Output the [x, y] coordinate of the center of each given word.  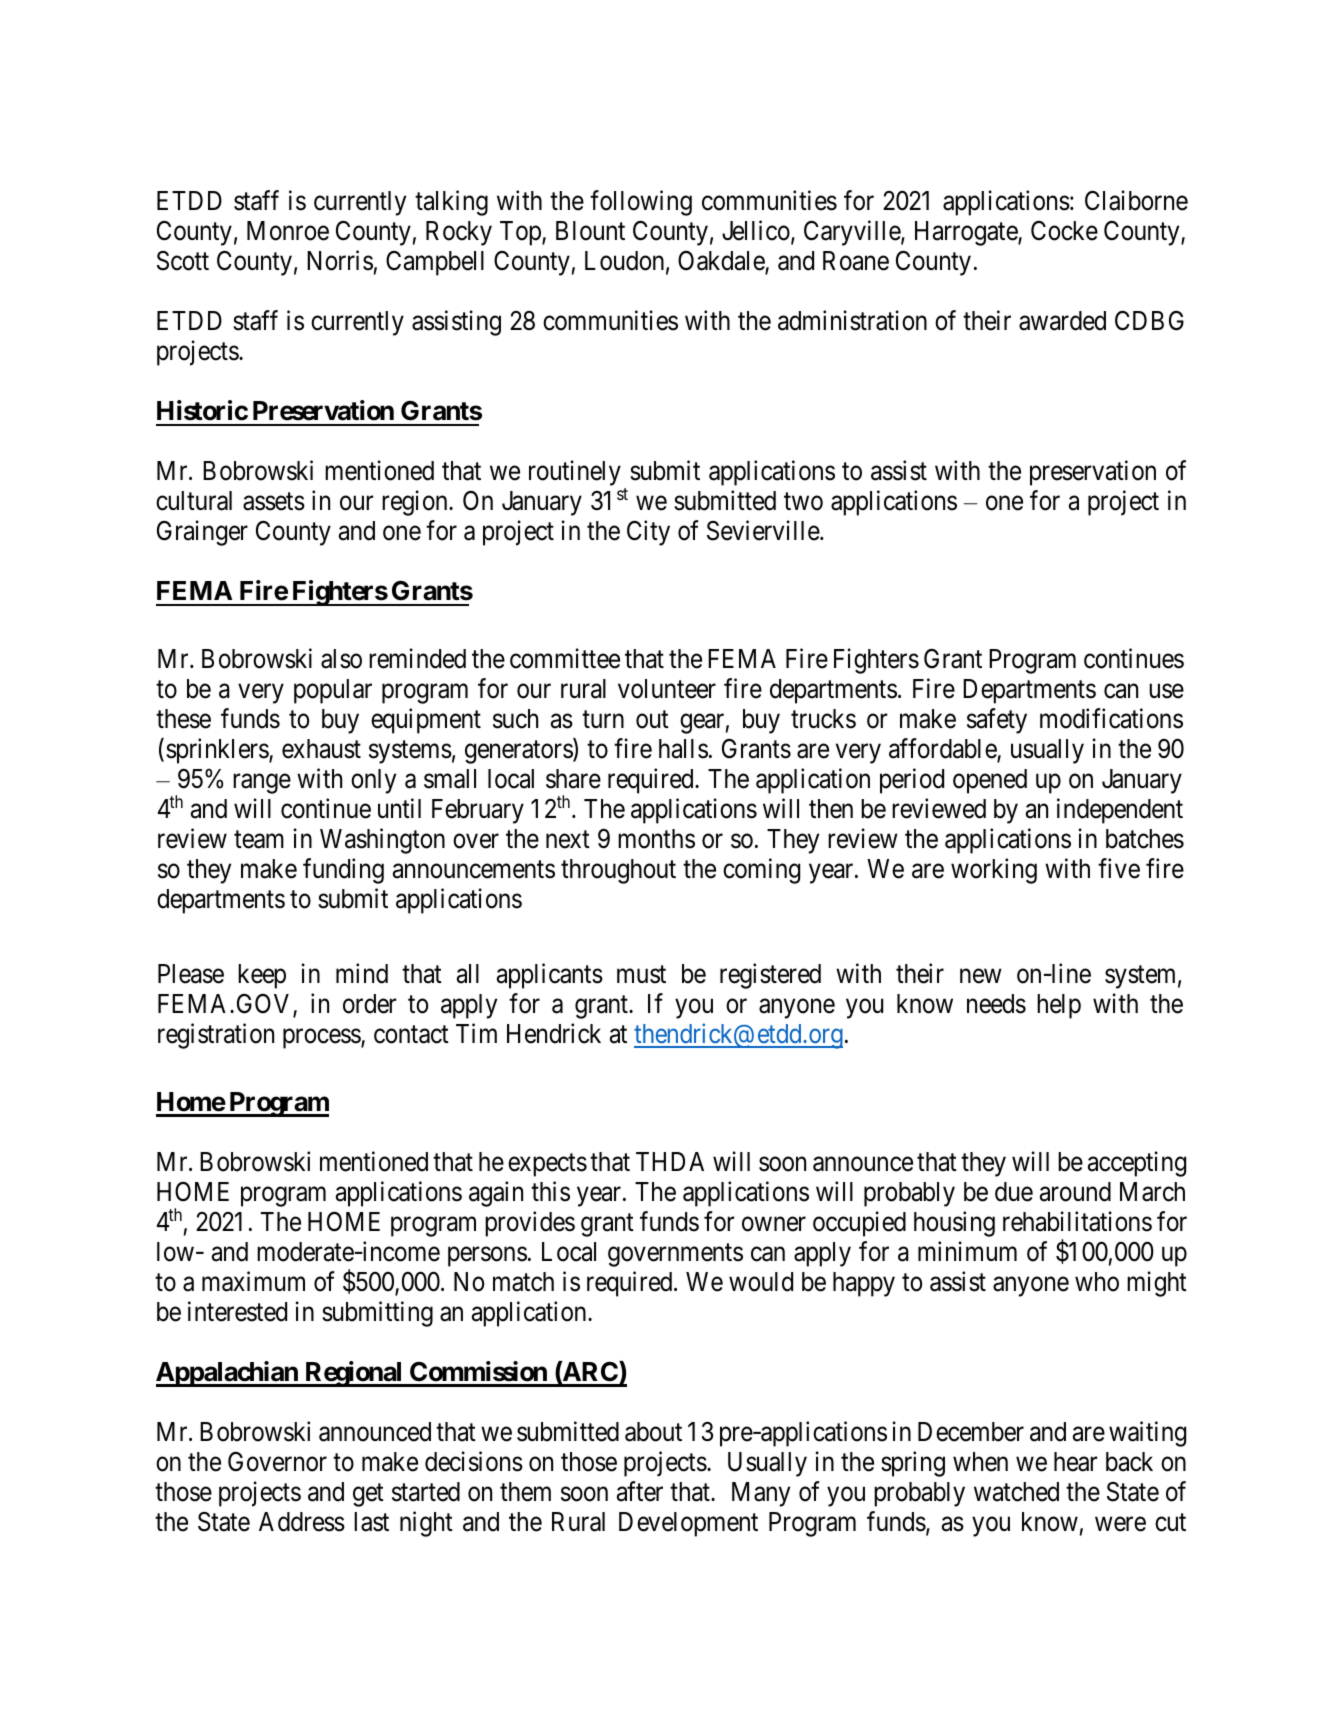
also [341, 659]
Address [302, 1522]
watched [1016, 1492]
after [640, 1491]
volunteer [667, 689]
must [641, 975]
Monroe [288, 231]
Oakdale [722, 262]
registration [216, 1036]
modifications [1111, 718]
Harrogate [967, 233]
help [1059, 1006]
